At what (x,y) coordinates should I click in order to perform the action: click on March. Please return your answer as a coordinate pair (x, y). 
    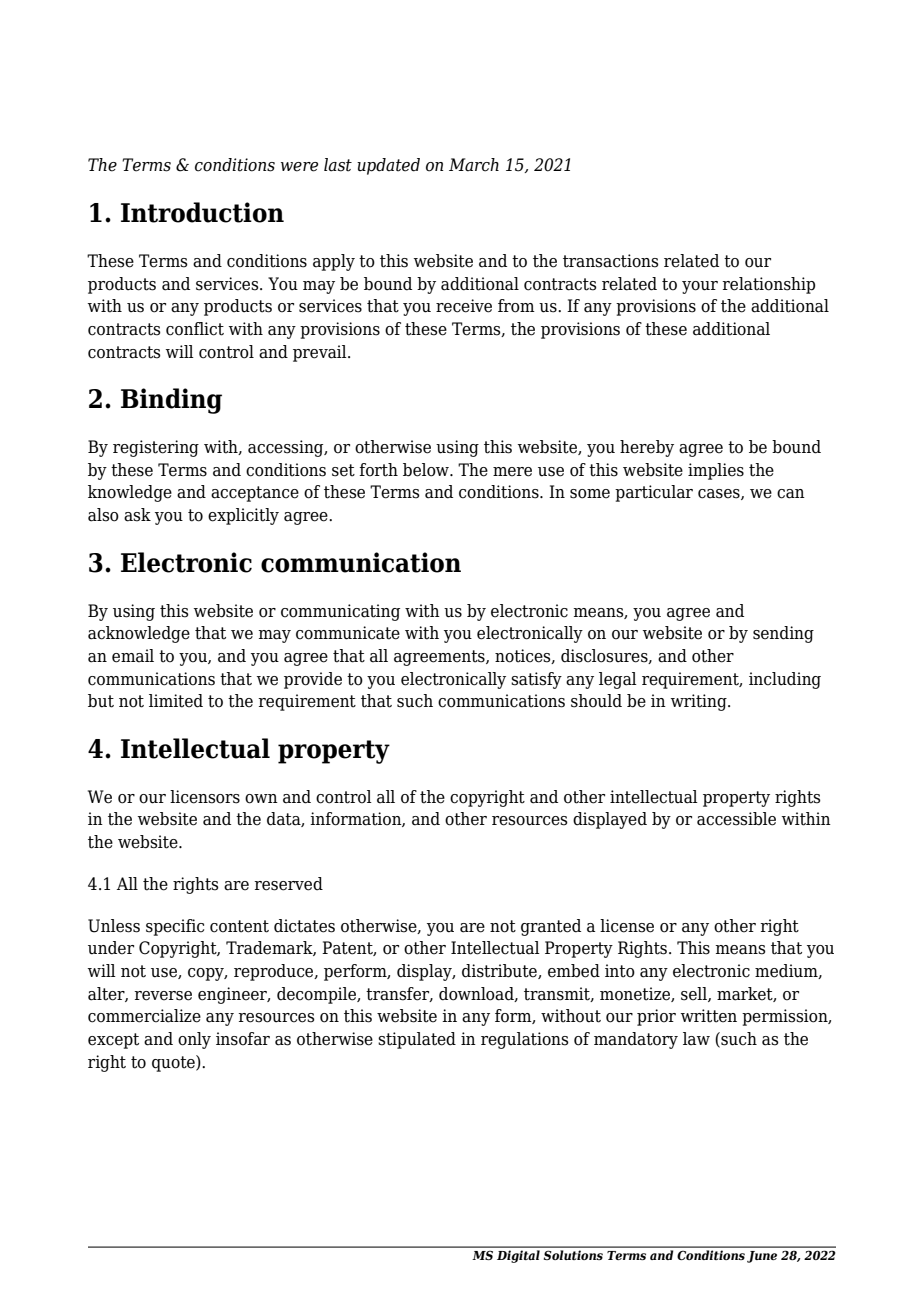
    Looking at the image, I should click on (474, 165).
